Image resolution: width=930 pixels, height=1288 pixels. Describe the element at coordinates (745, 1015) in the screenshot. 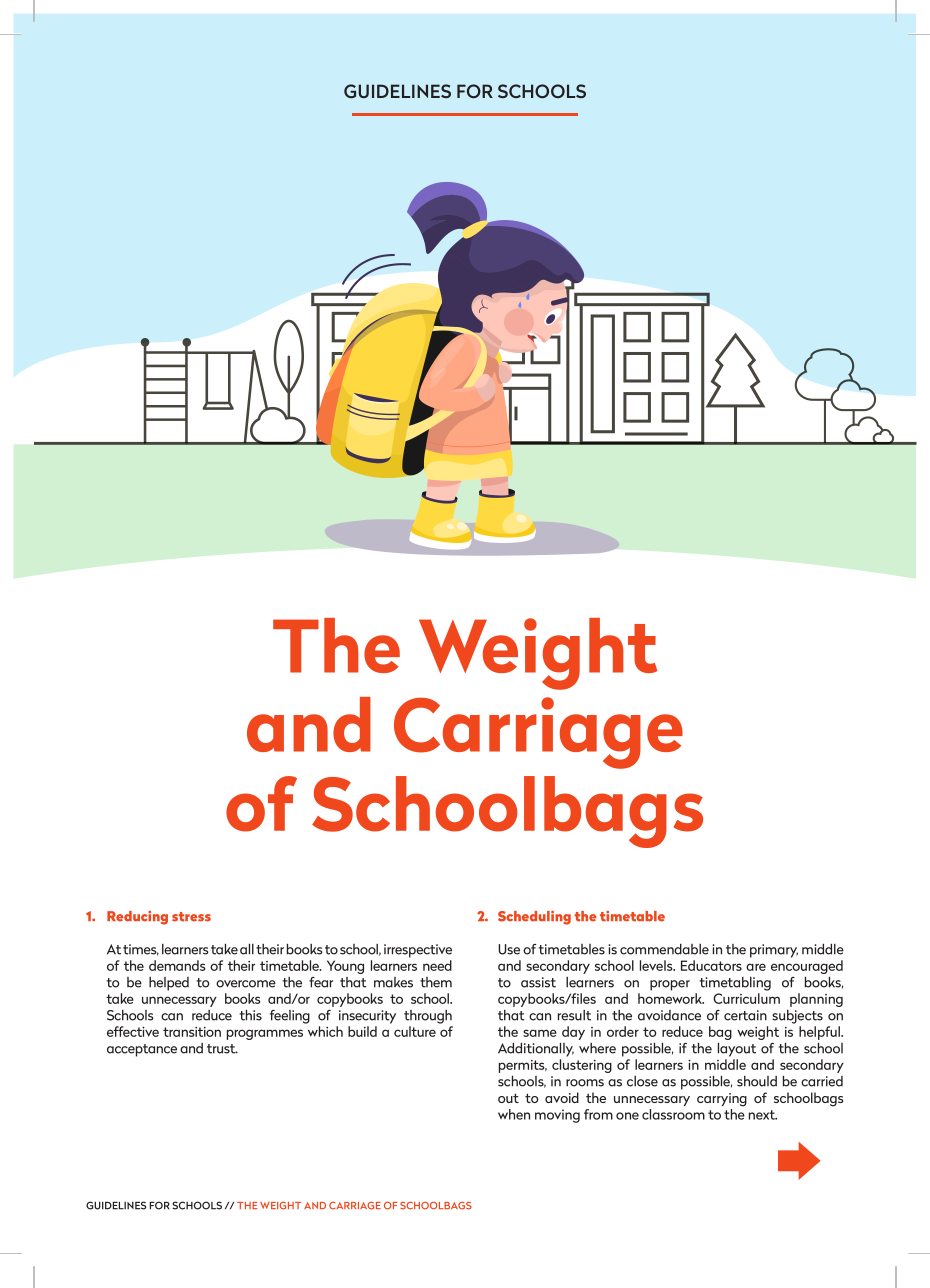

I see `certain` at that location.
